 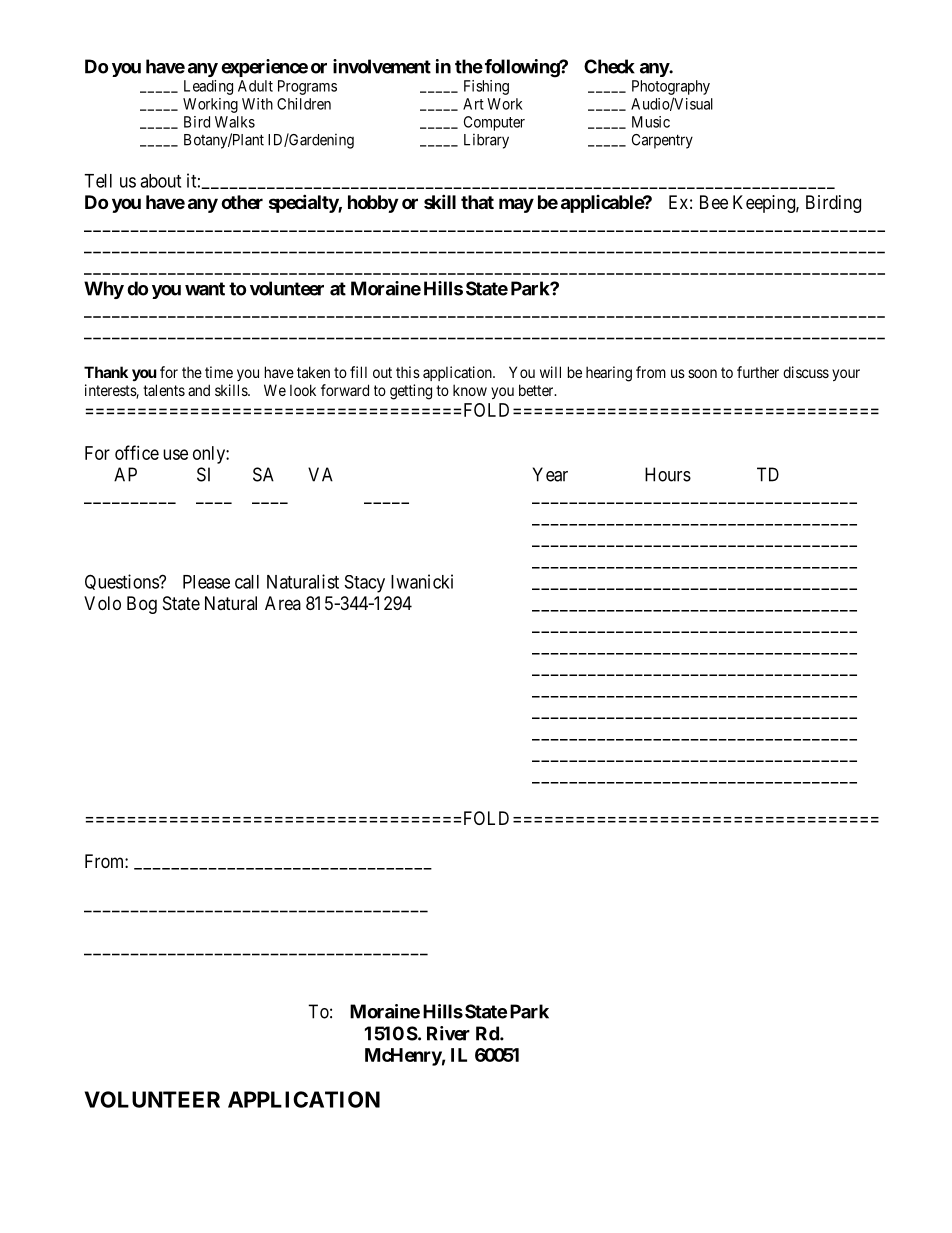 What do you see at coordinates (365, 584) in the page?
I see `Stacy` at bounding box center [365, 584].
